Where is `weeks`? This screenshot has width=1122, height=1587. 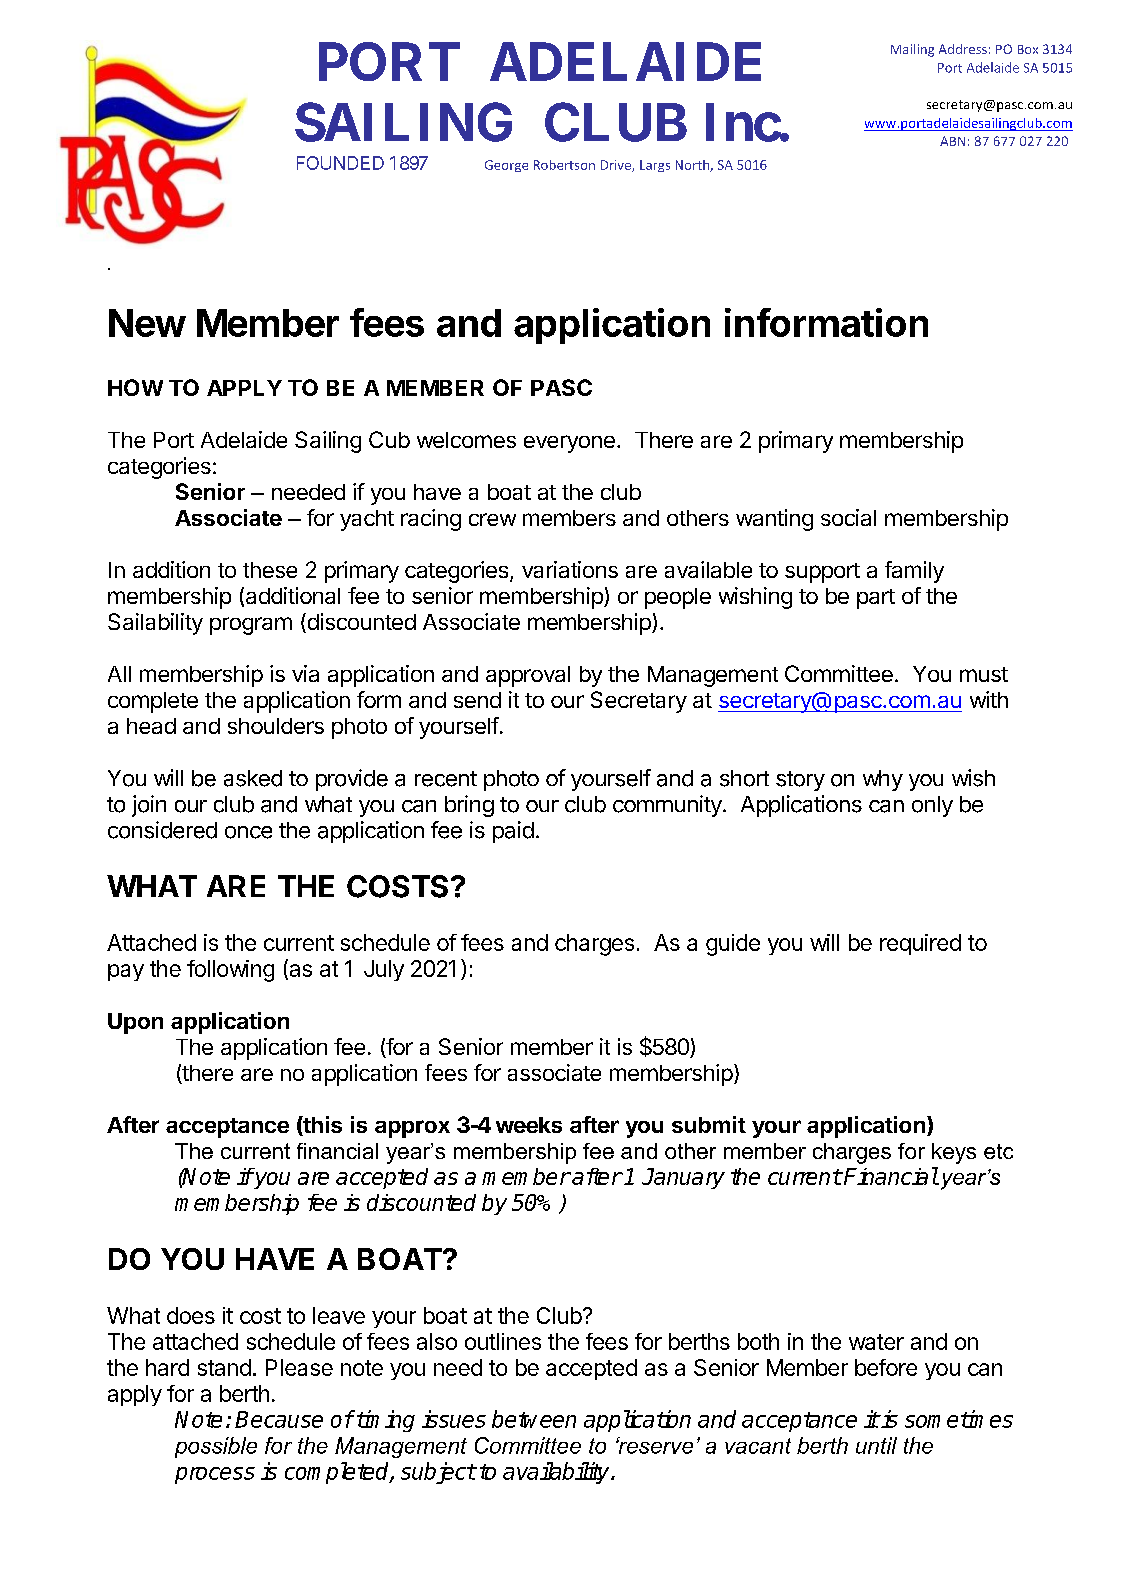 weeks is located at coordinates (529, 1125).
